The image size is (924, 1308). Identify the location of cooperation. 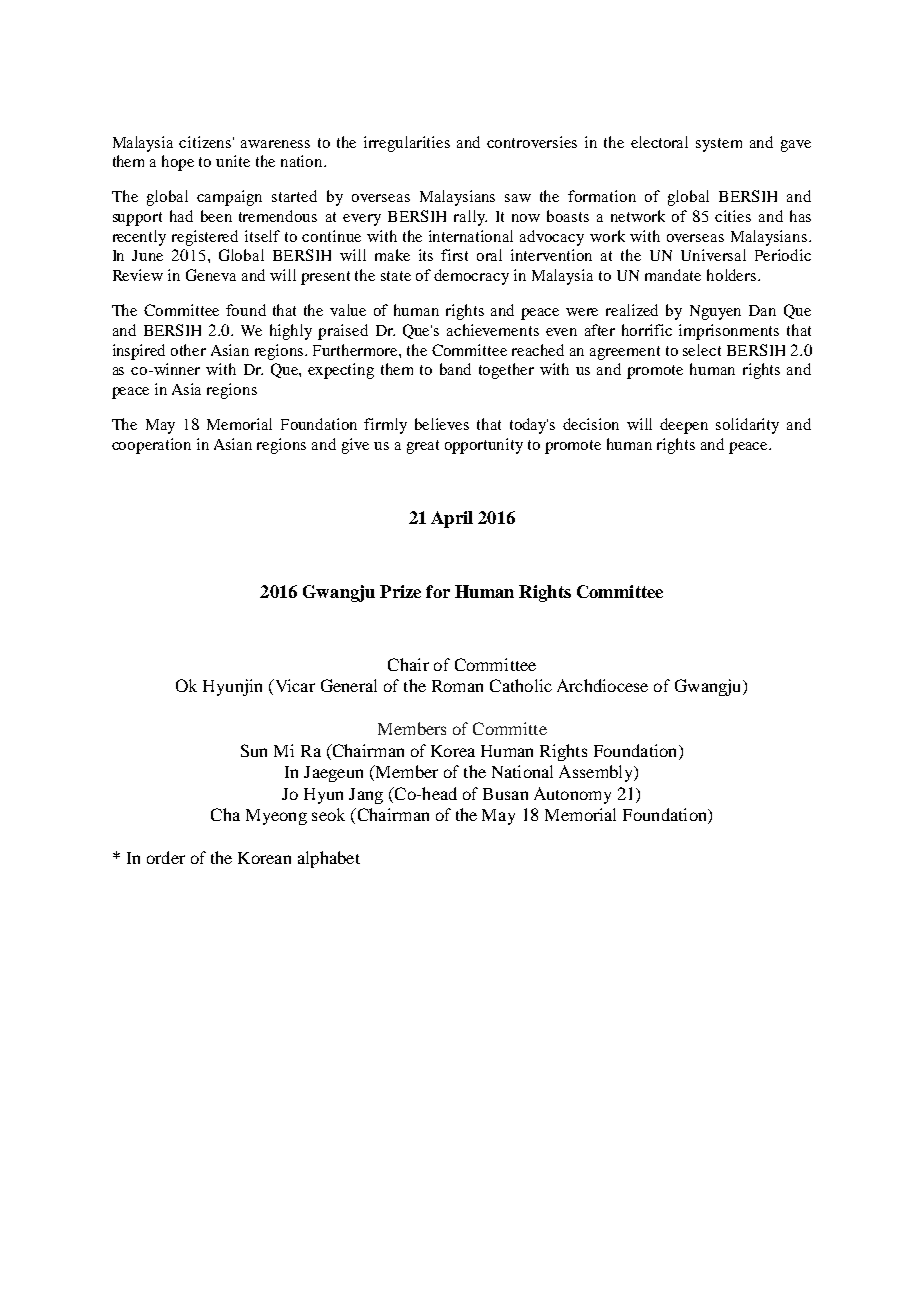
(151, 446).
